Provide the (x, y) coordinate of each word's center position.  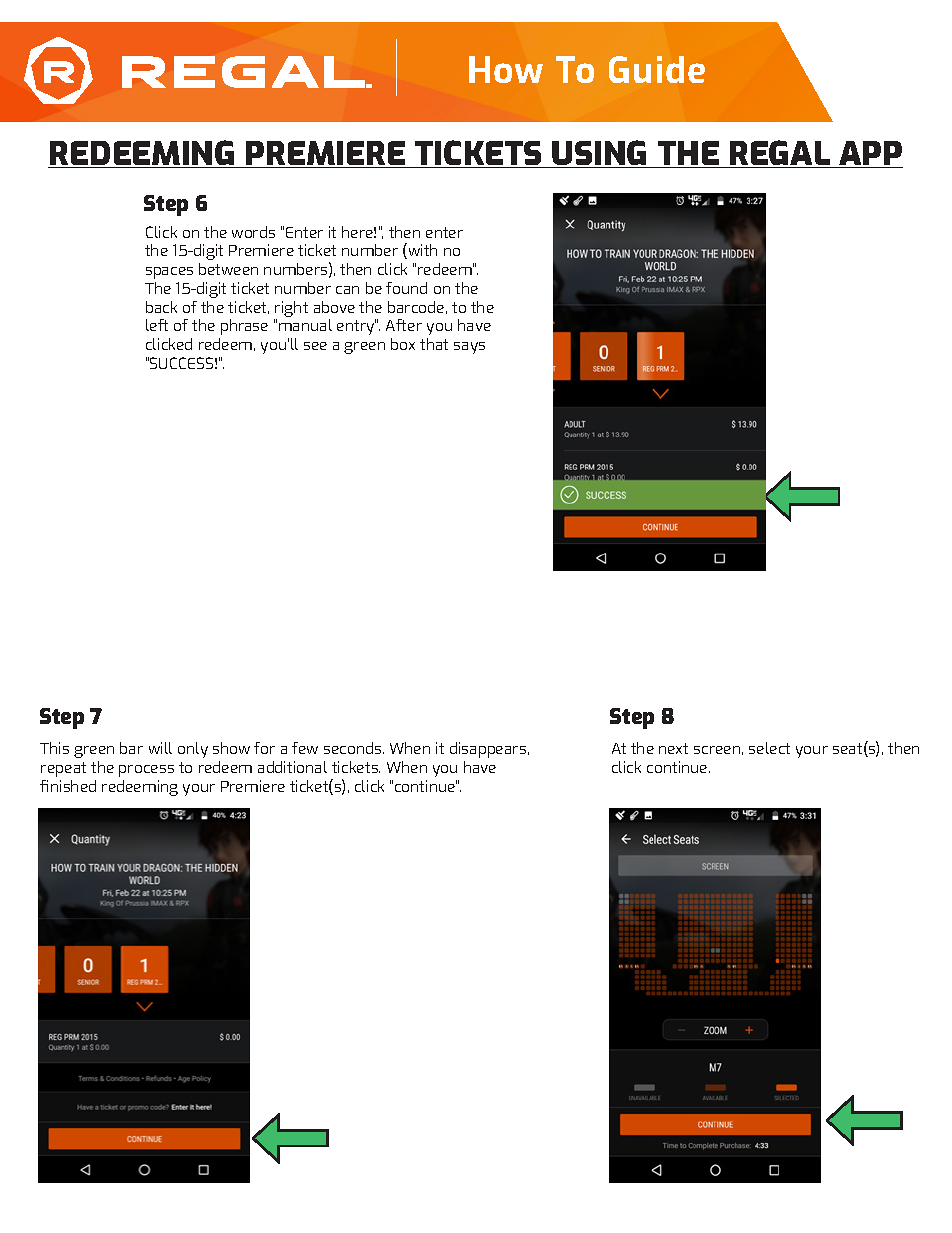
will (160, 748)
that (434, 344)
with (421, 251)
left (157, 325)
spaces (169, 273)
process (146, 771)
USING (600, 154)
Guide (657, 69)
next (673, 748)
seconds (354, 748)
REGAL (780, 154)
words (253, 232)
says (469, 348)
